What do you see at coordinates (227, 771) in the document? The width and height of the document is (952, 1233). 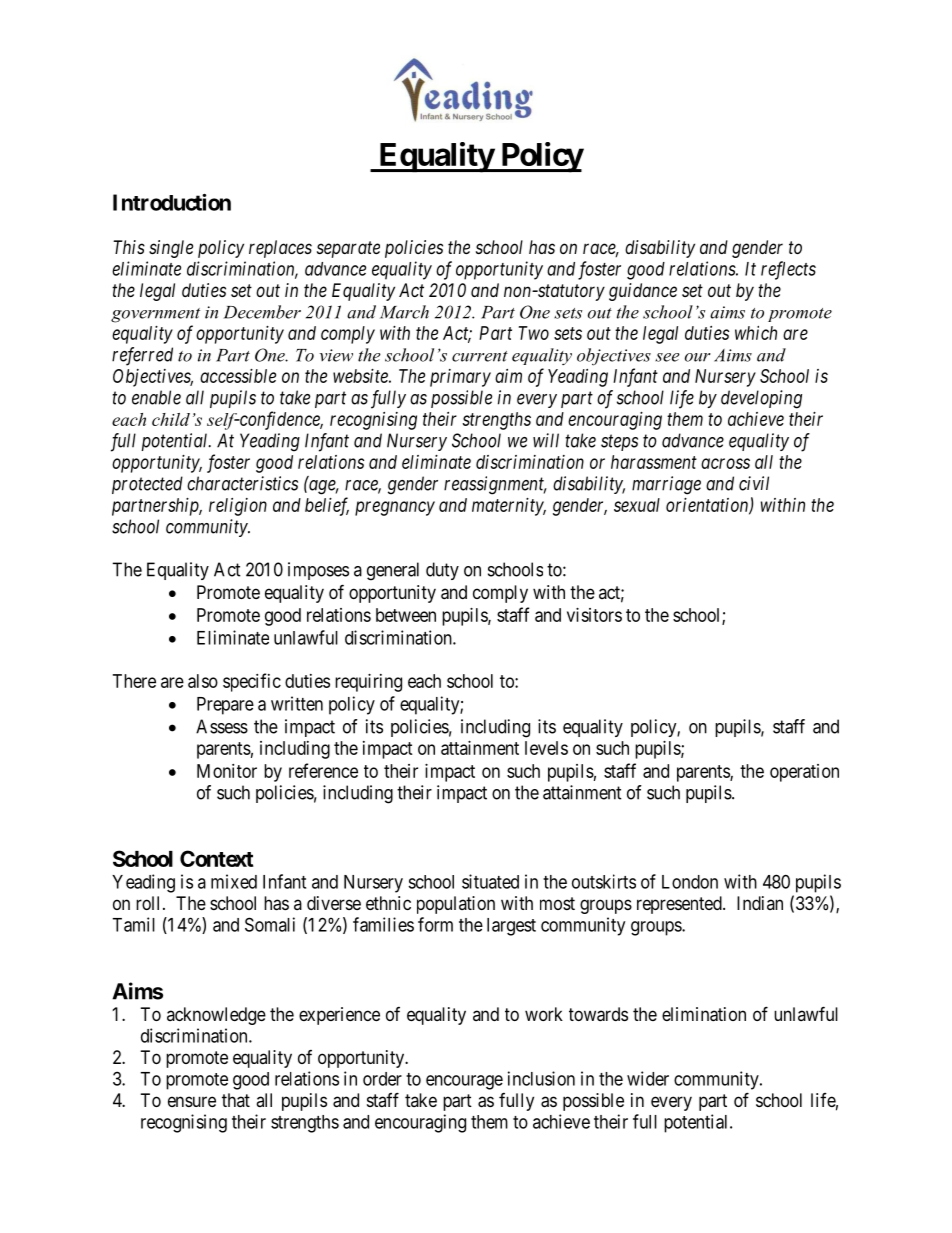 I see `Monitor` at bounding box center [227, 771].
